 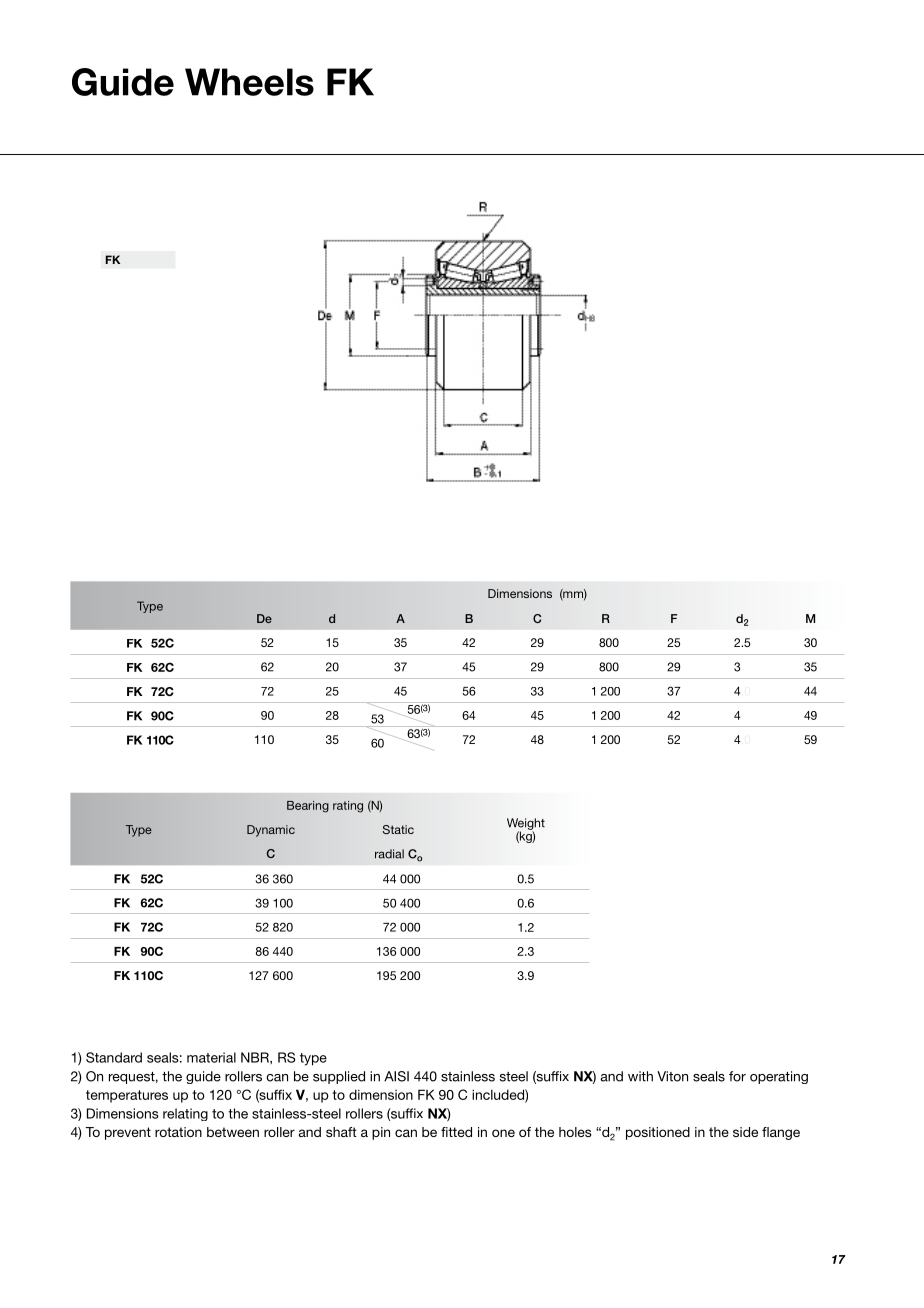 What do you see at coordinates (745, 1132) in the document?
I see `side` at bounding box center [745, 1132].
